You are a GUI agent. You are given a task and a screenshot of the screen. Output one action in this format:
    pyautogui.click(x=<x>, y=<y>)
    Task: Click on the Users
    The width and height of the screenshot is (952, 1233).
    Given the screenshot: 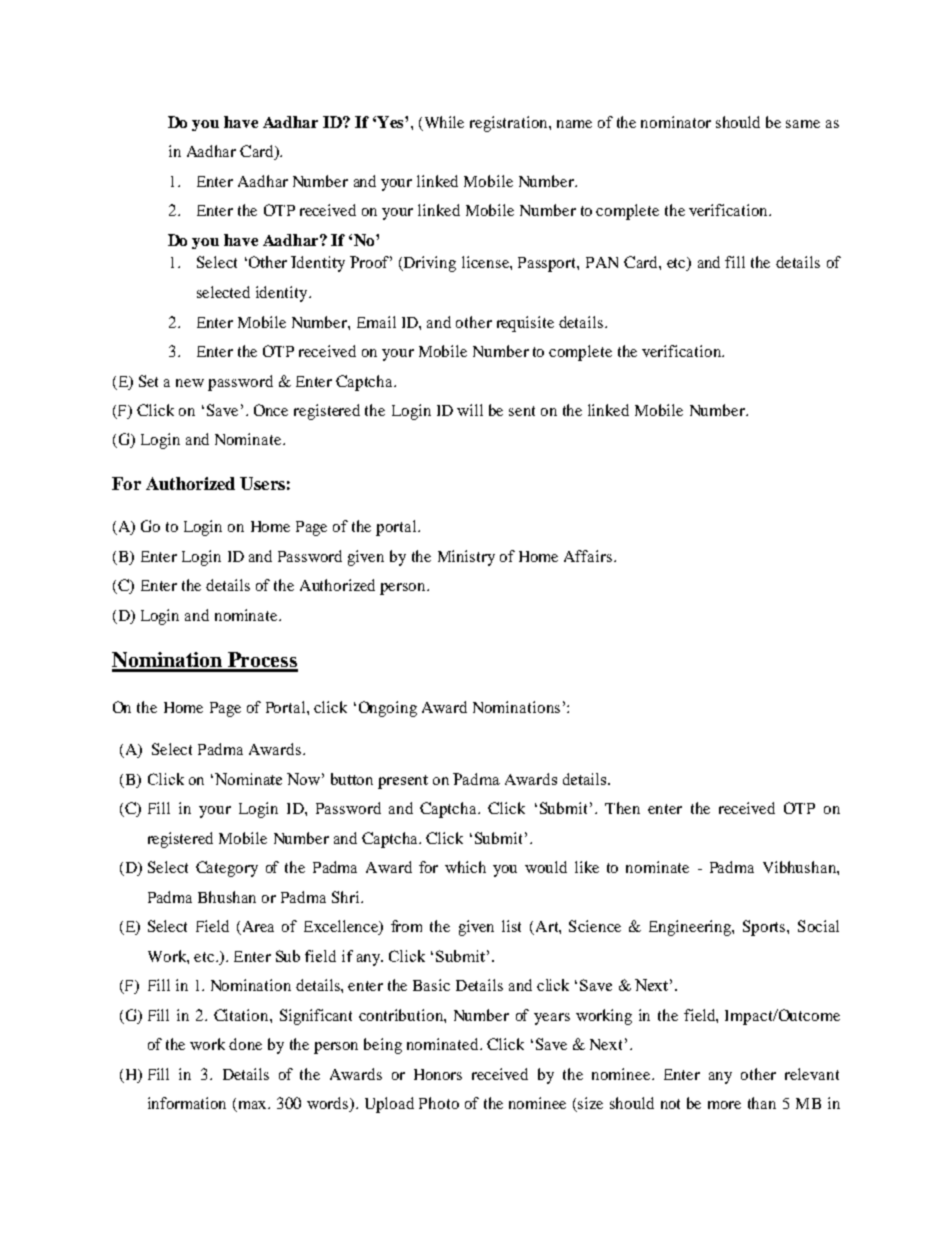 What is the action you would take?
    pyautogui.click(x=262, y=483)
